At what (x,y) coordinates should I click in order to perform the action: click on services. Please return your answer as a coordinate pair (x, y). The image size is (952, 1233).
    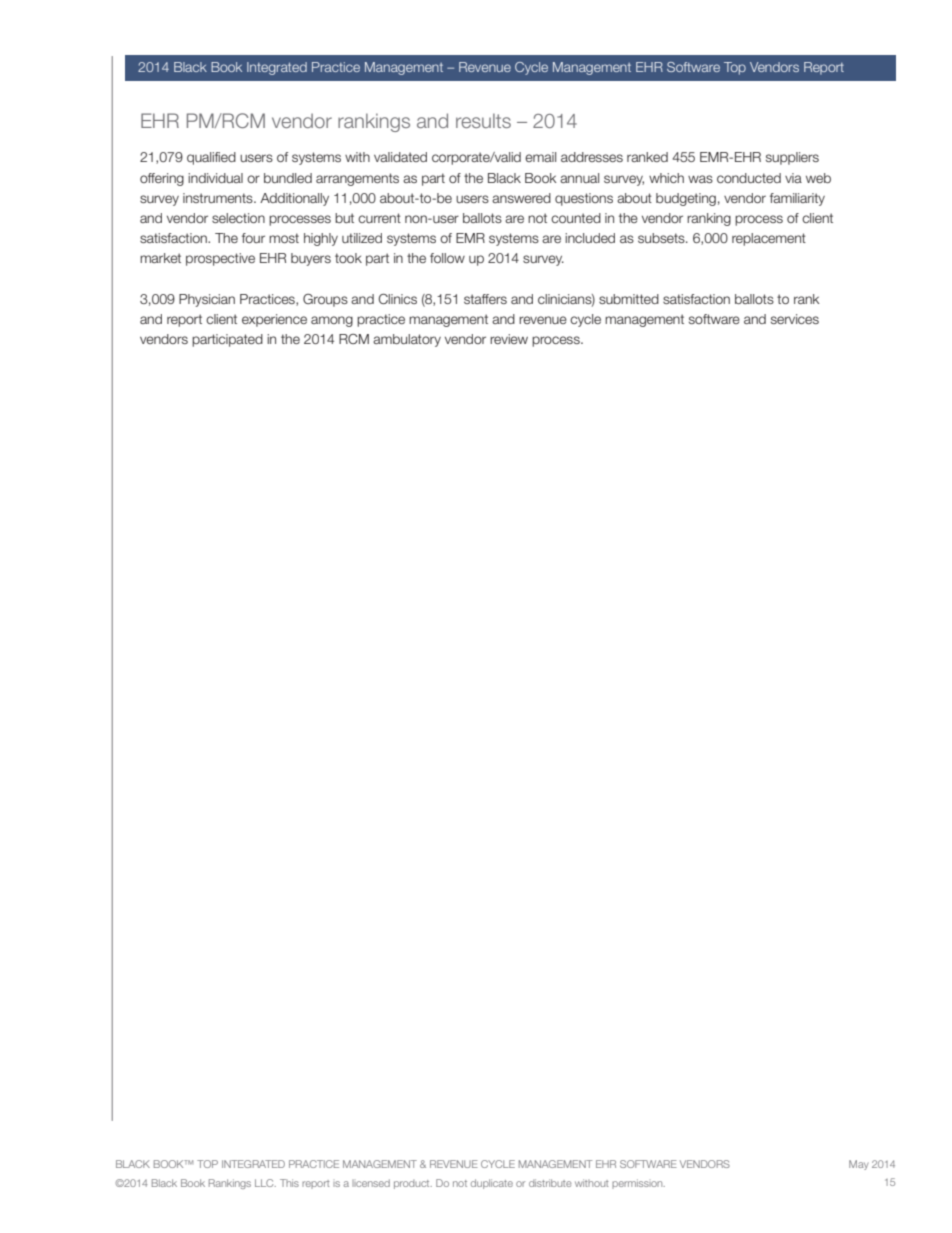
    Looking at the image, I should click on (795, 319).
